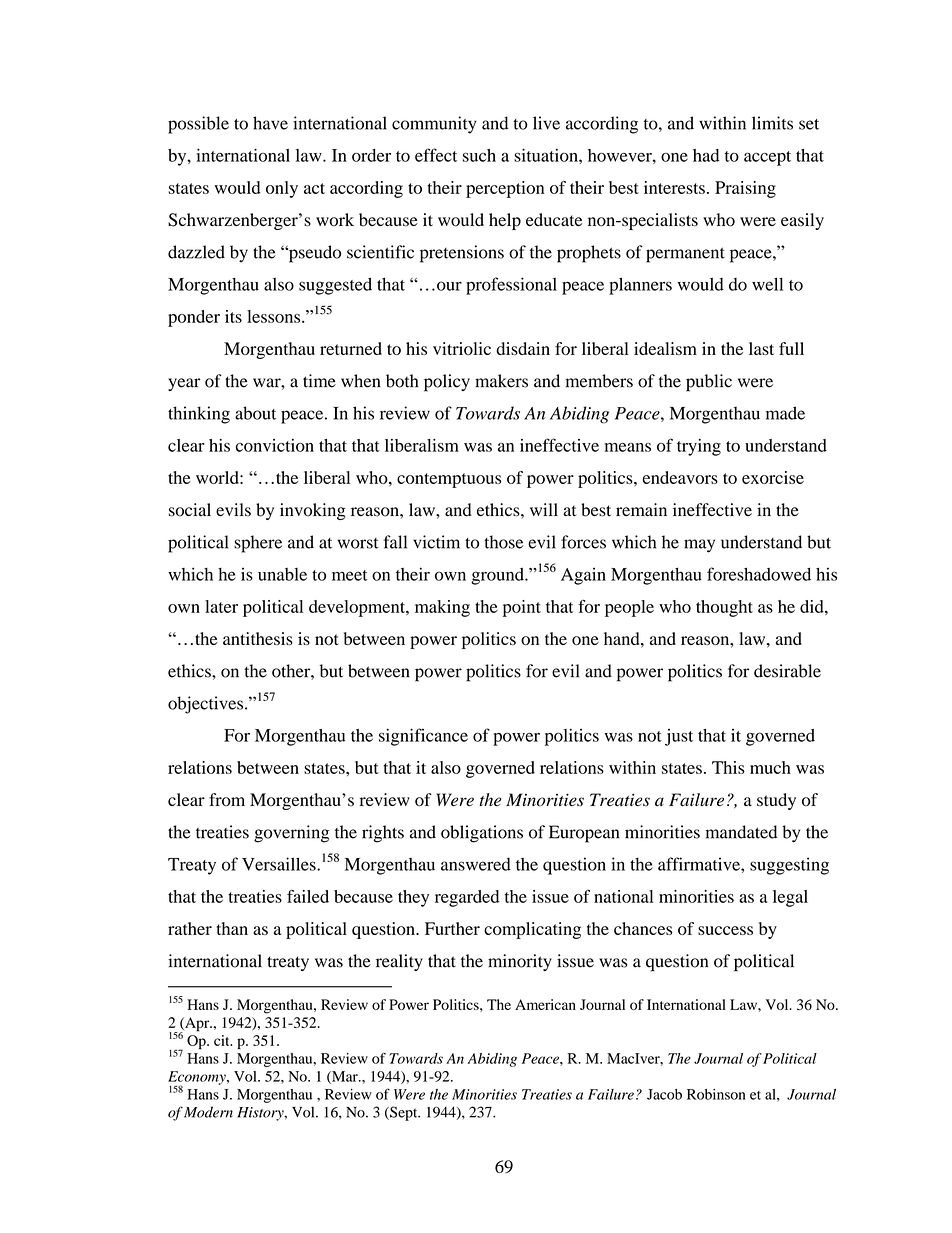 This screenshot has width=952, height=1233. Describe the element at coordinates (503, 542) in the screenshot. I see `those` at that location.
